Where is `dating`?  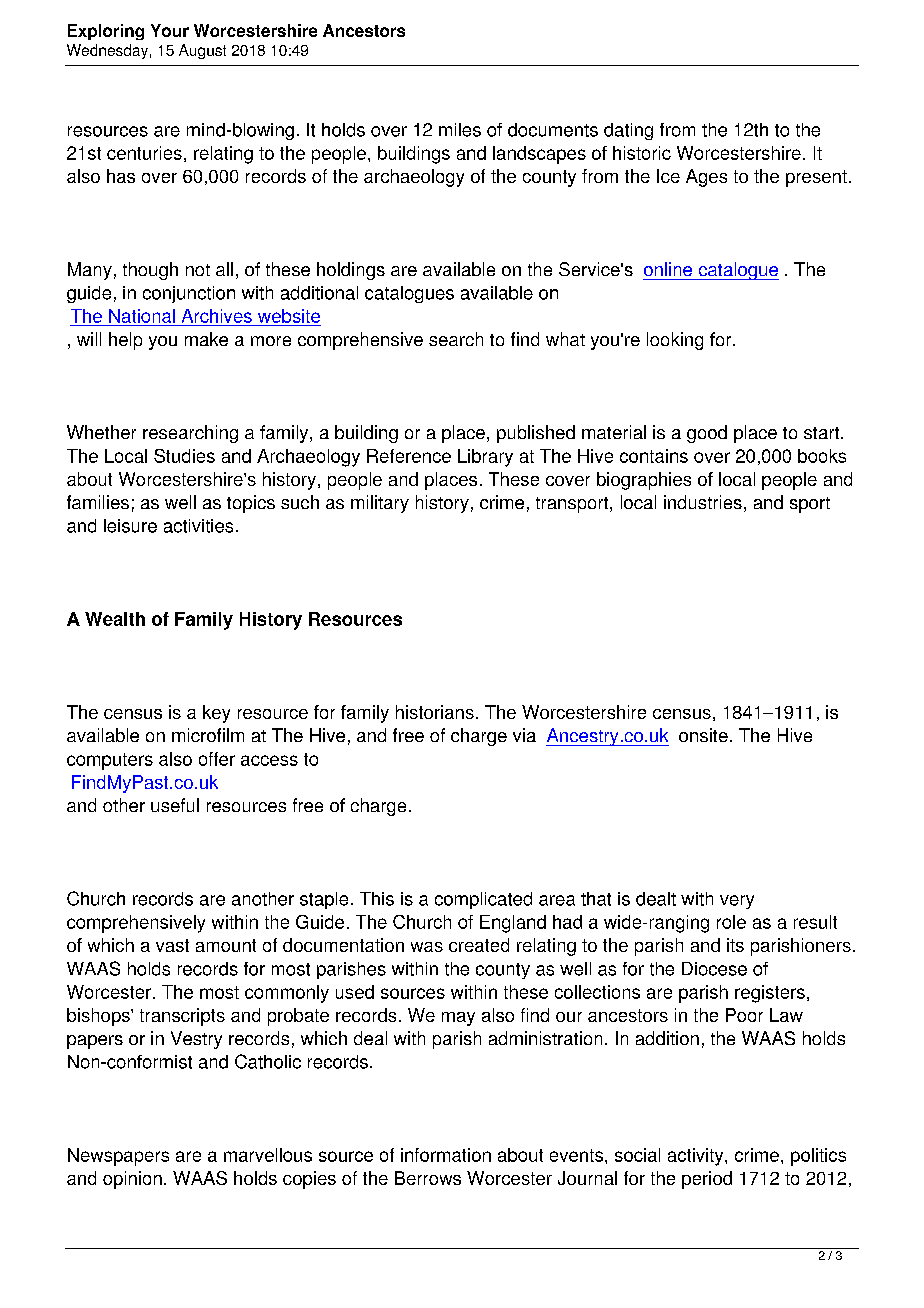
dating is located at coordinates (628, 131).
